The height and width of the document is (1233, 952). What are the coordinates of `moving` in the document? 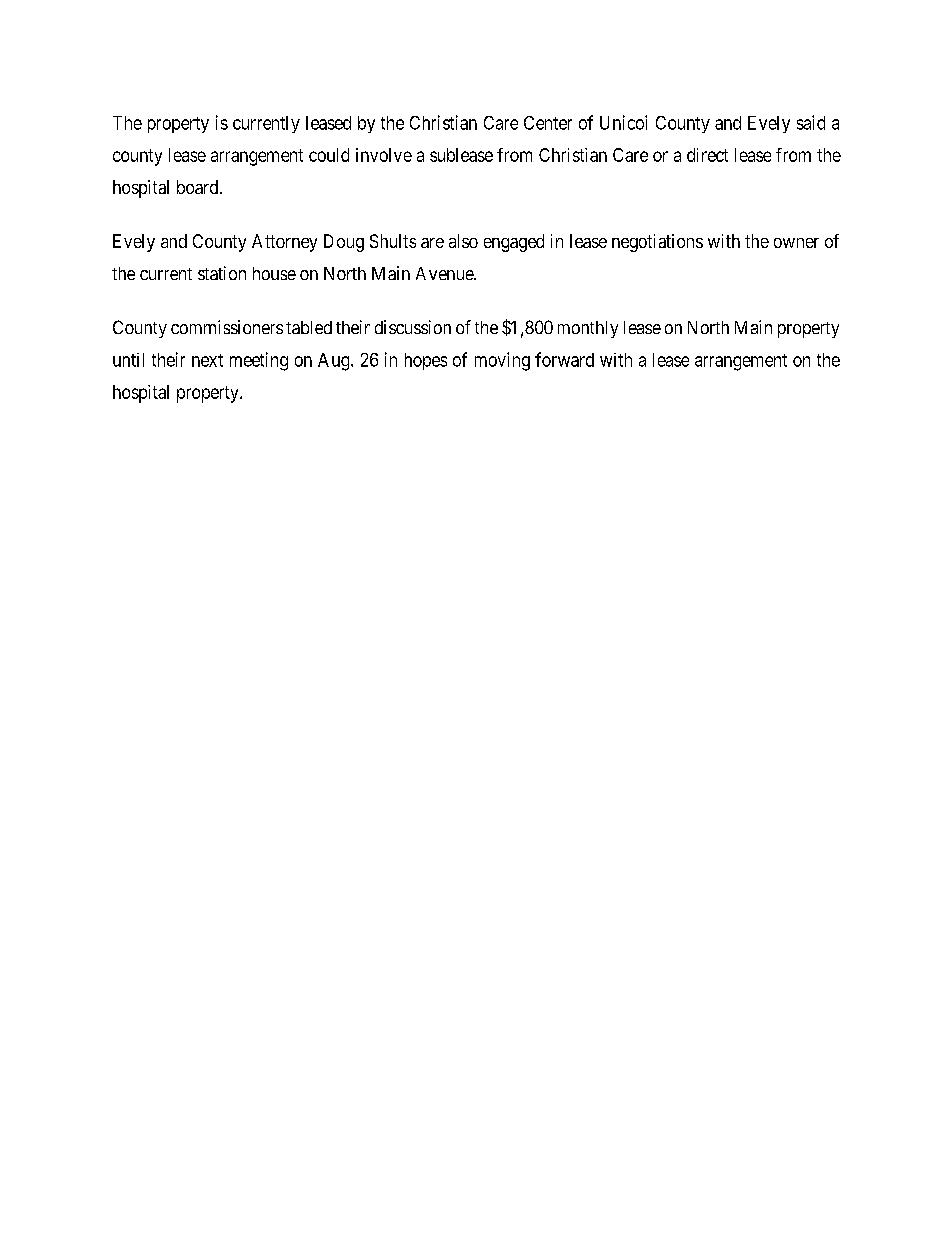 It's located at (502, 361).
